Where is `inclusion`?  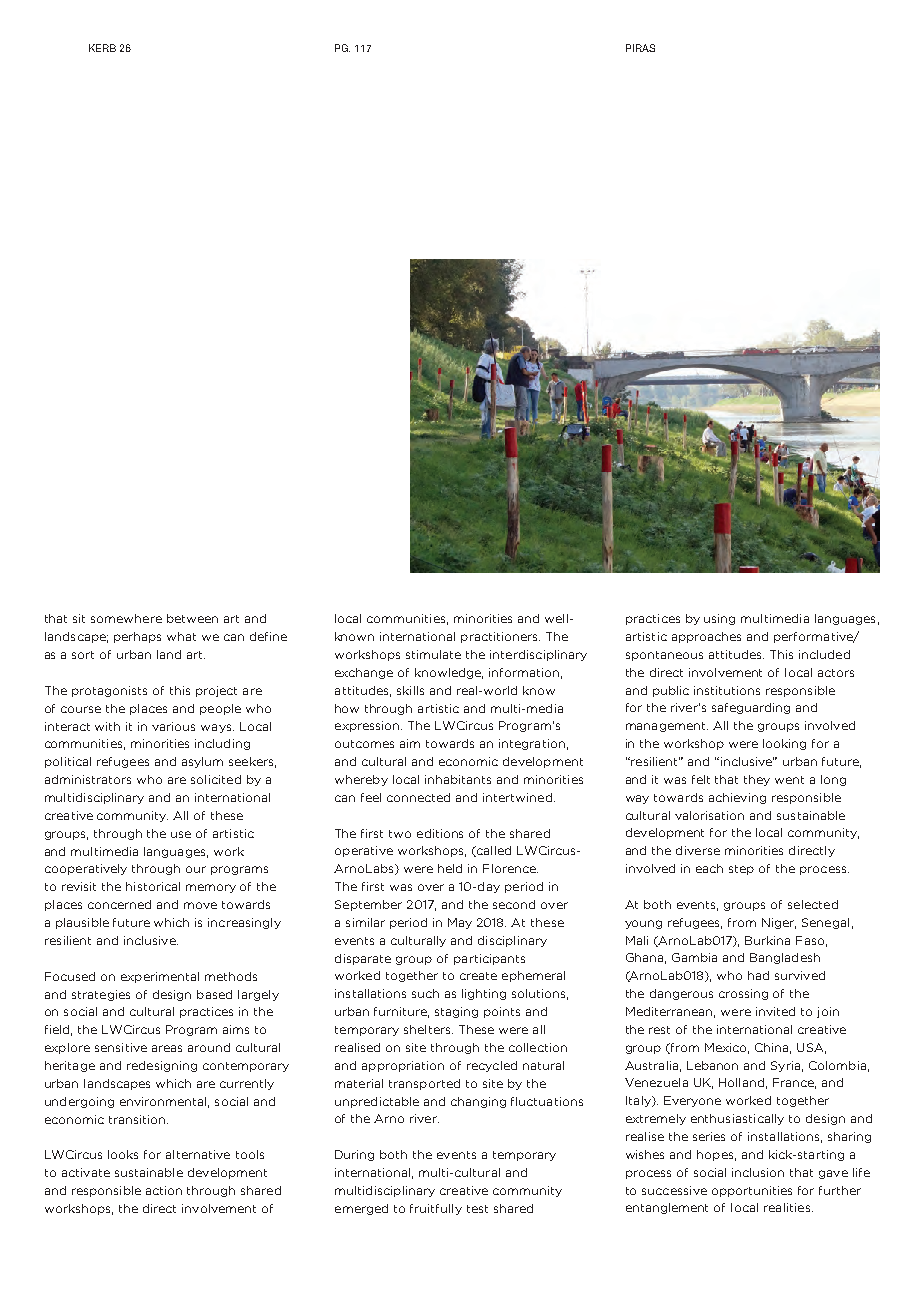
inclusion is located at coordinates (758, 1172).
